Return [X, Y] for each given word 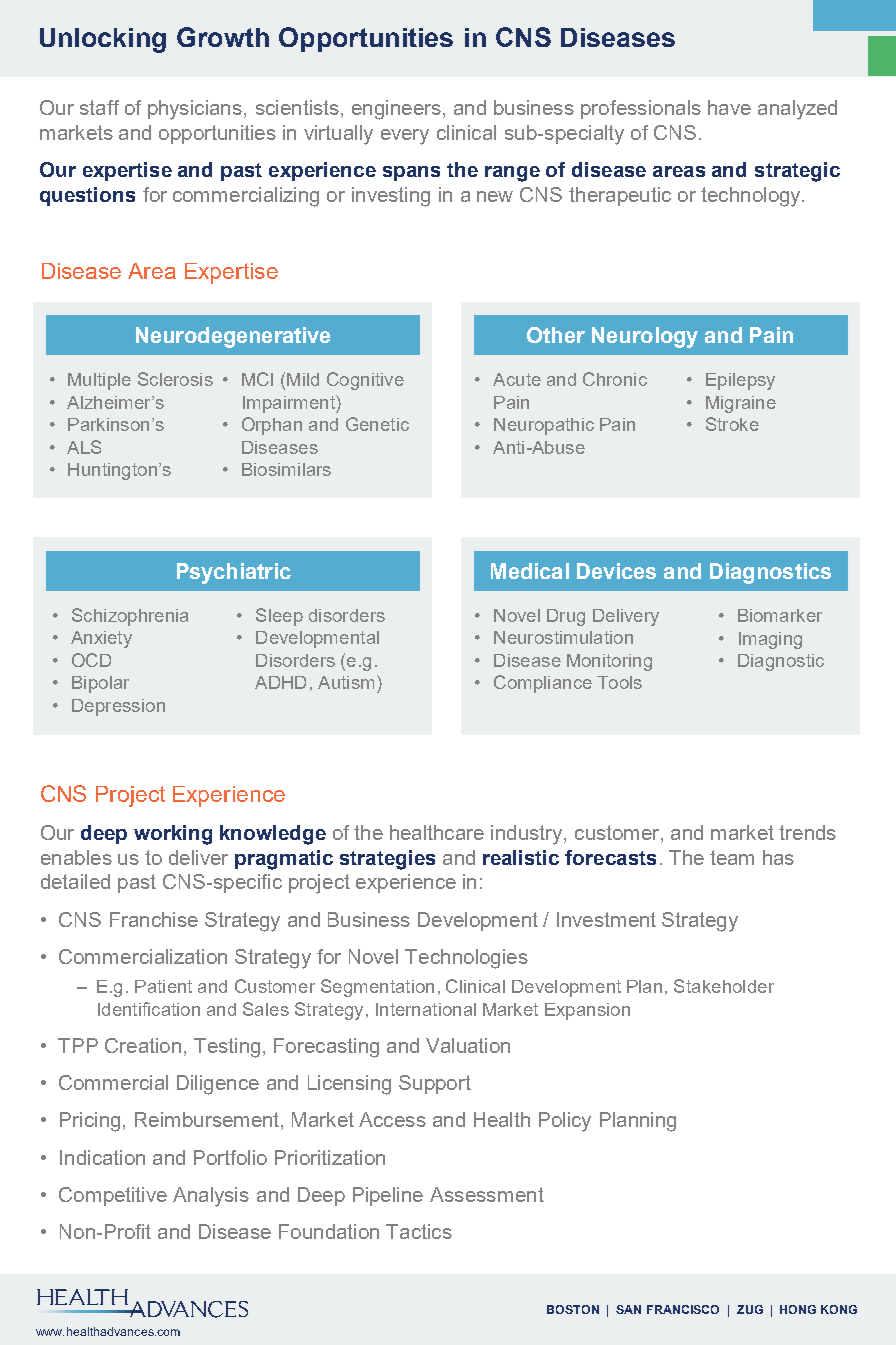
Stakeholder [724, 986]
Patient [163, 986]
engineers [396, 110]
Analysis [211, 1197]
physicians [195, 110]
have [729, 107]
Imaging [770, 640]
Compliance [543, 684]
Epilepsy [740, 381]
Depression [118, 707]
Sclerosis [175, 379]
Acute [517, 379]
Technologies [466, 959]
